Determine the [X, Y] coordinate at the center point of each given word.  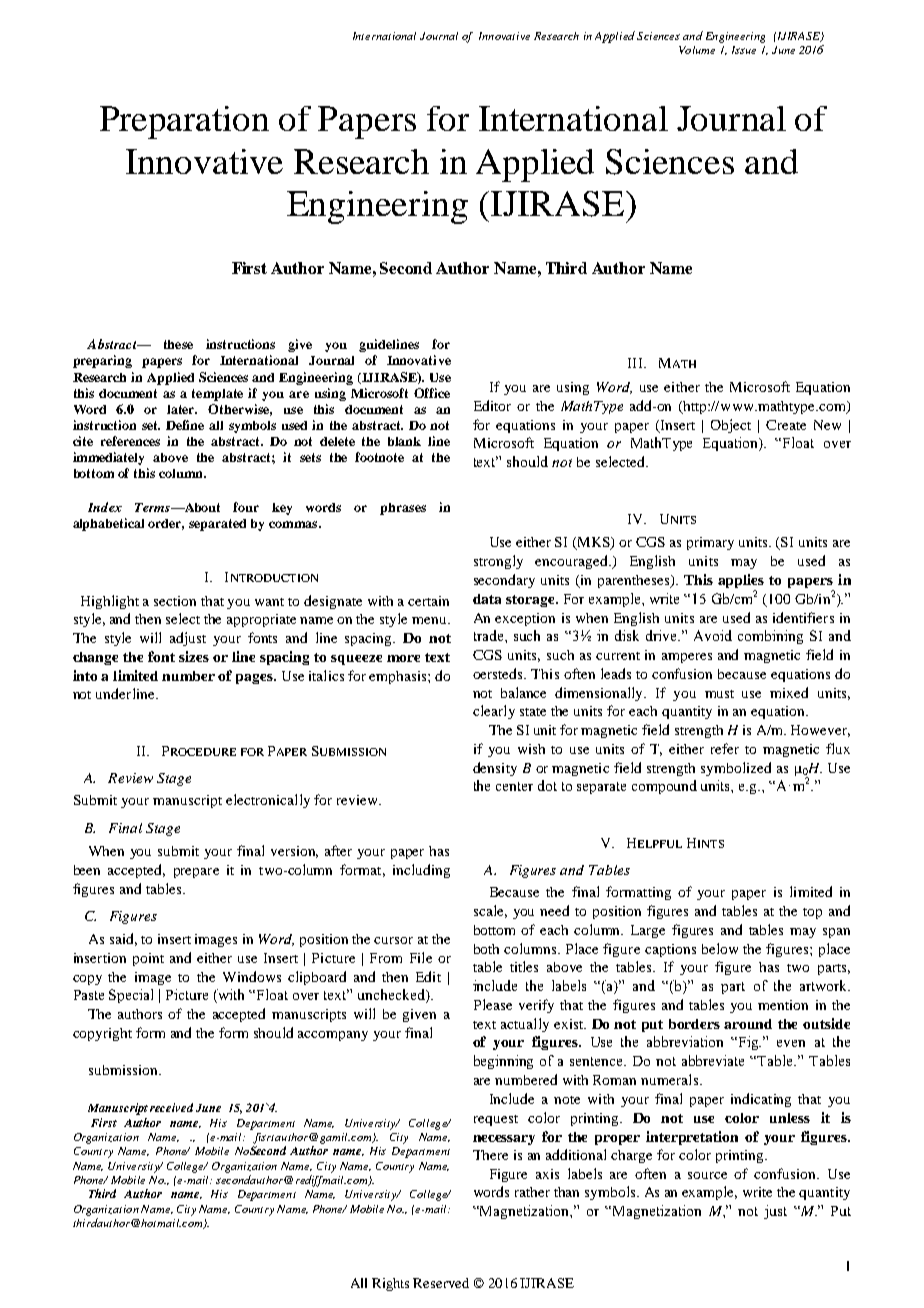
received [171, 1107]
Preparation [184, 122]
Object [731, 426]
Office [432, 393]
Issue [744, 50]
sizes [194, 656]
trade [490, 635]
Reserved [441, 1283]
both [486, 949]
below [720, 948]
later [182, 409]
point [148, 959]
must [719, 694]
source [707, 1175]
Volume [697, 50]
